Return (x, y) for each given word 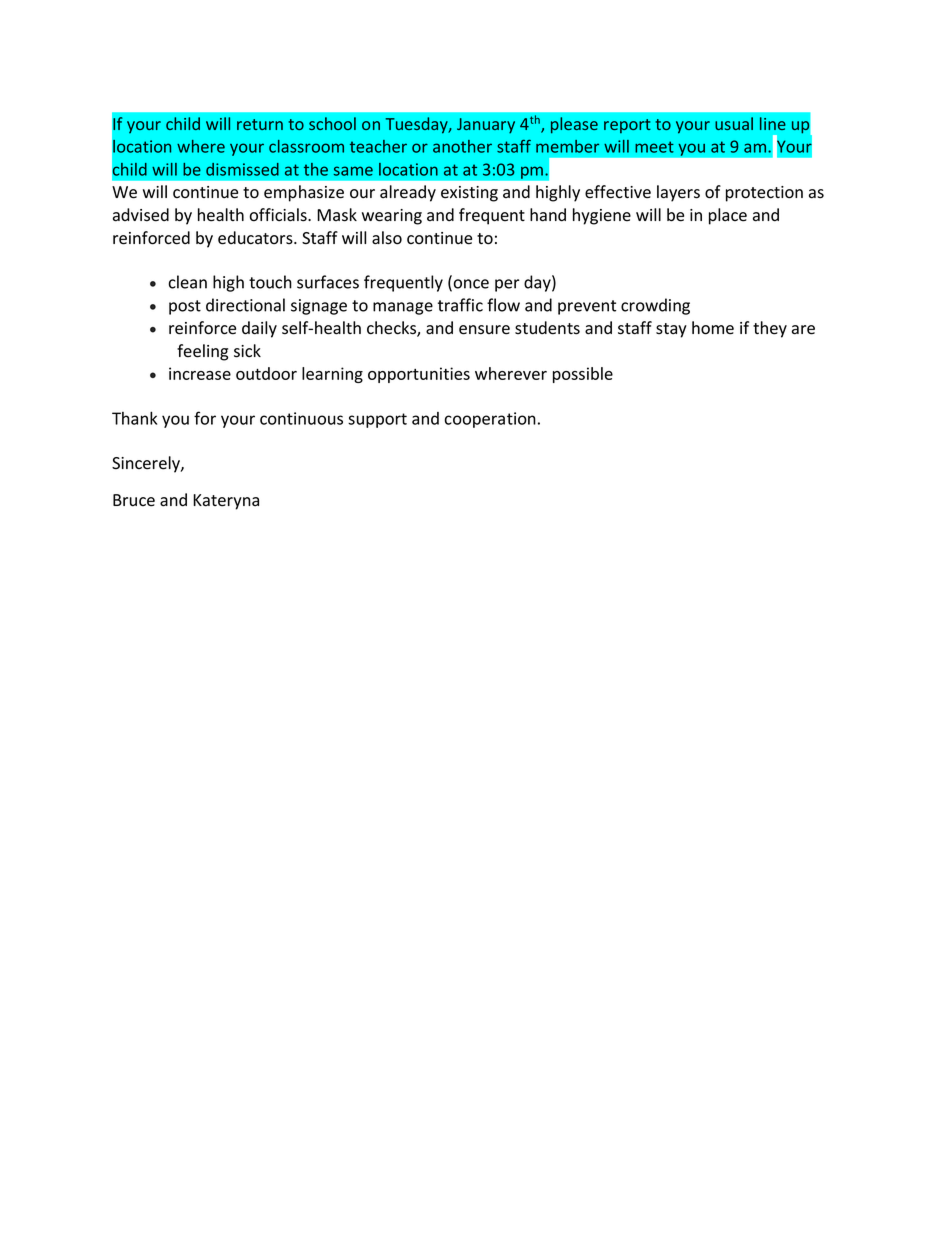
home (713, 328)
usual (734, 123)
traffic (460, 305)
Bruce (134, 500)
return (260, 124)
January (486, 125)
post (185, 307)
